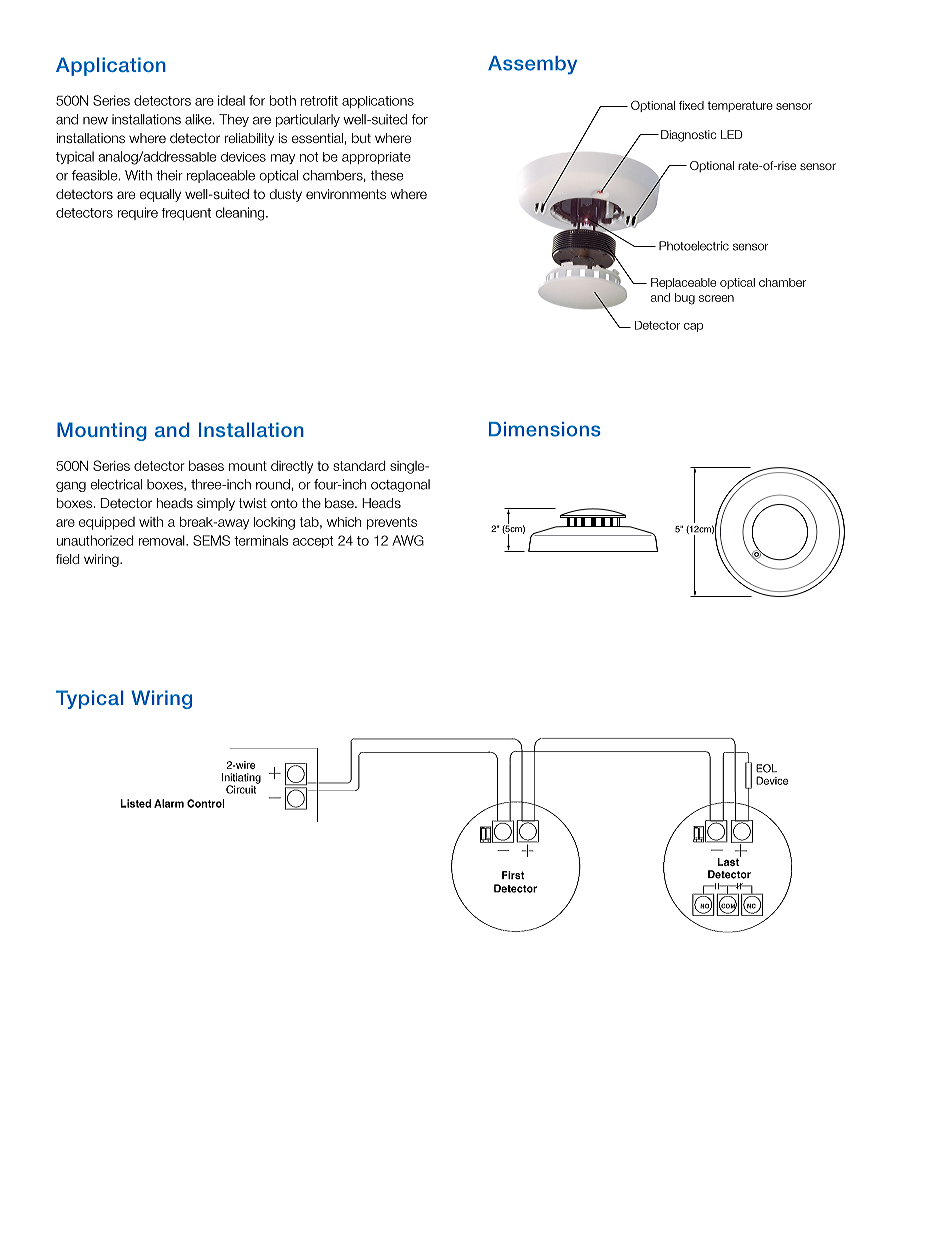  I want to click on require, so click(138, 213).
